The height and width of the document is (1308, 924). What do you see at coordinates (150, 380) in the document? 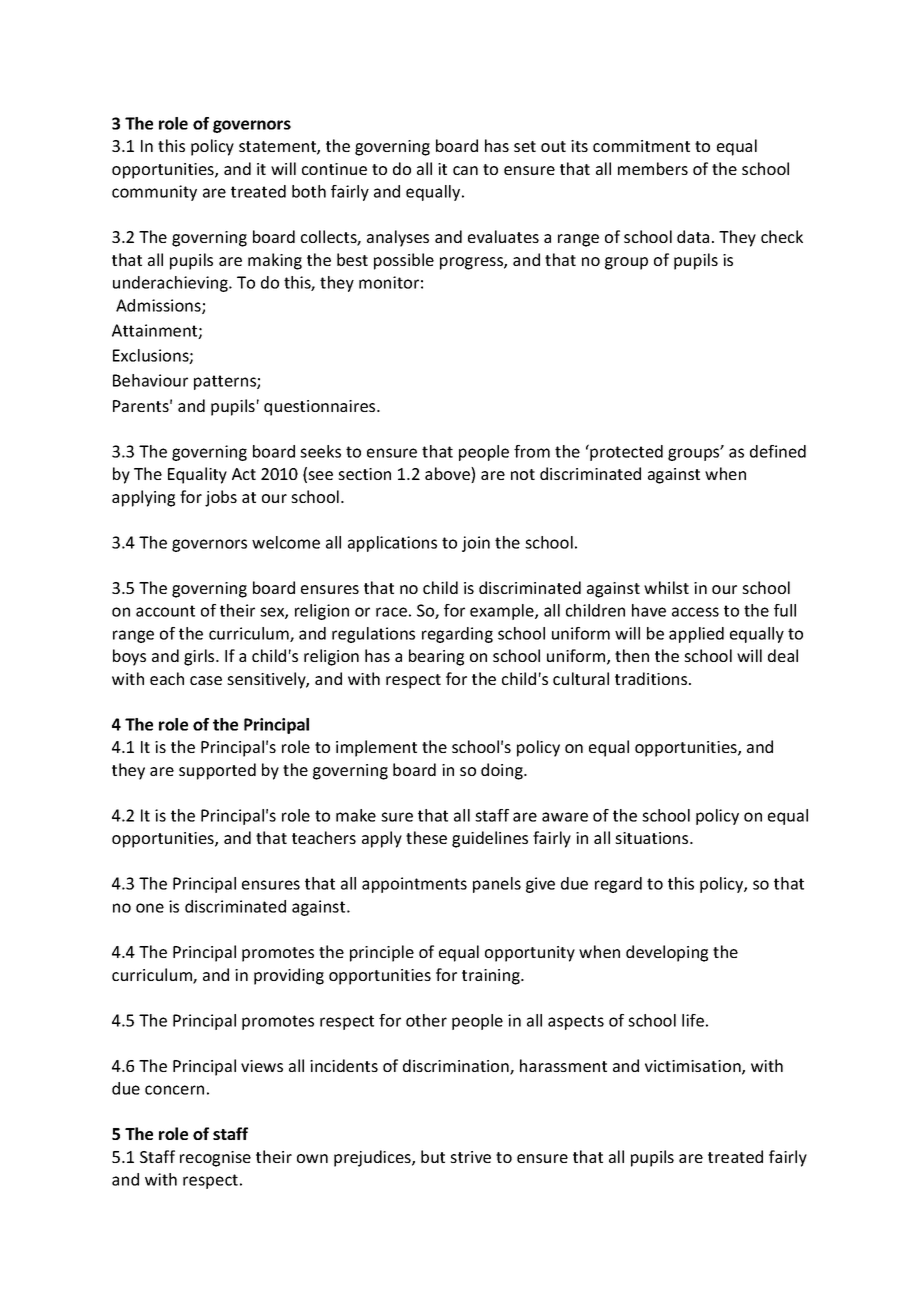
I see `Behaviour` at bounding box center [150, 380].
